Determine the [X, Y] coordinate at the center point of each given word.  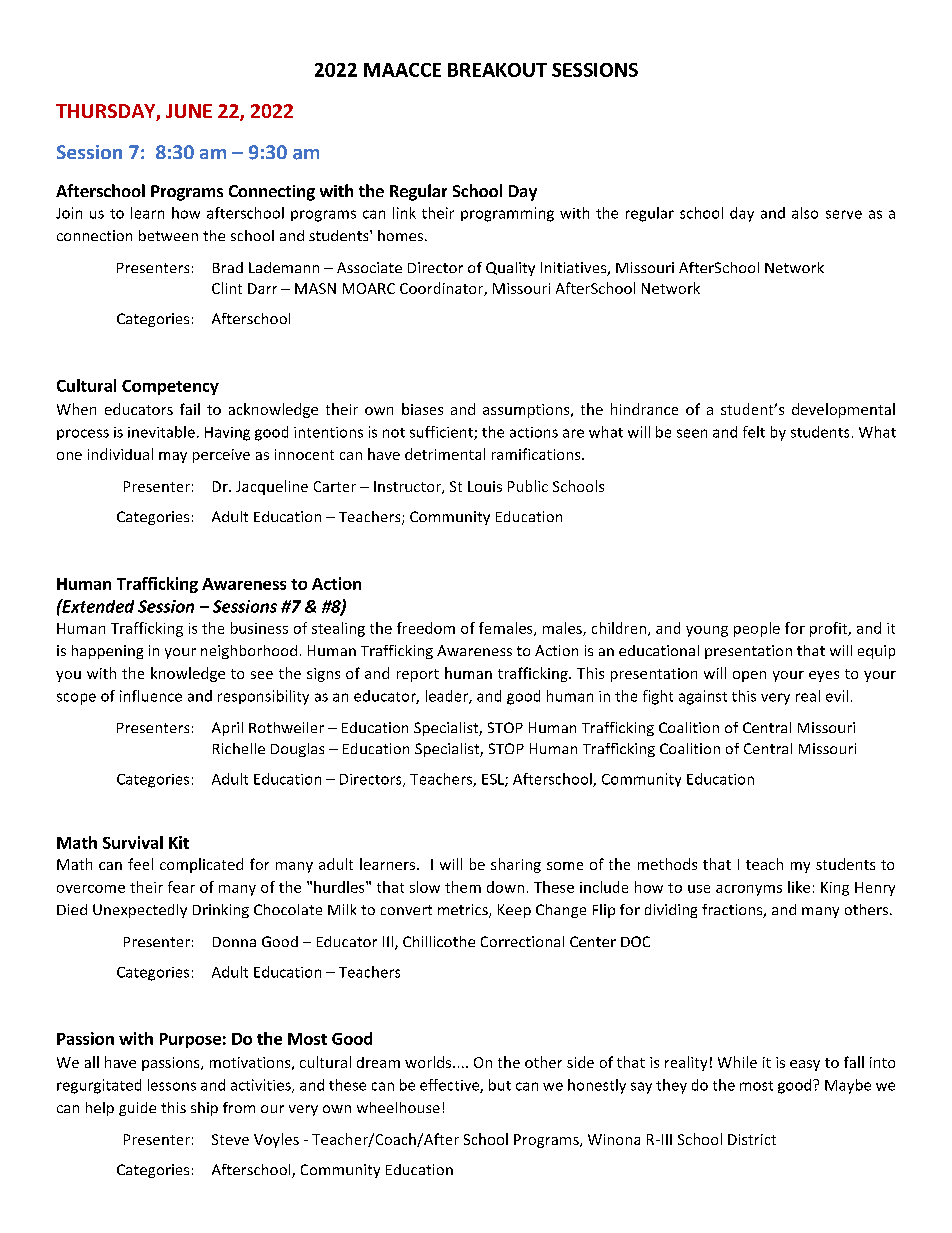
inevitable [161, 432]
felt [754, 432]
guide [137, 1109]
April [227, 729]
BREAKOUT [497, 70]
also [805, 213]
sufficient [442, 433]
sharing [516, 865]
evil [837, 696]
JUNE [189, 111]
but [500, 1085]
